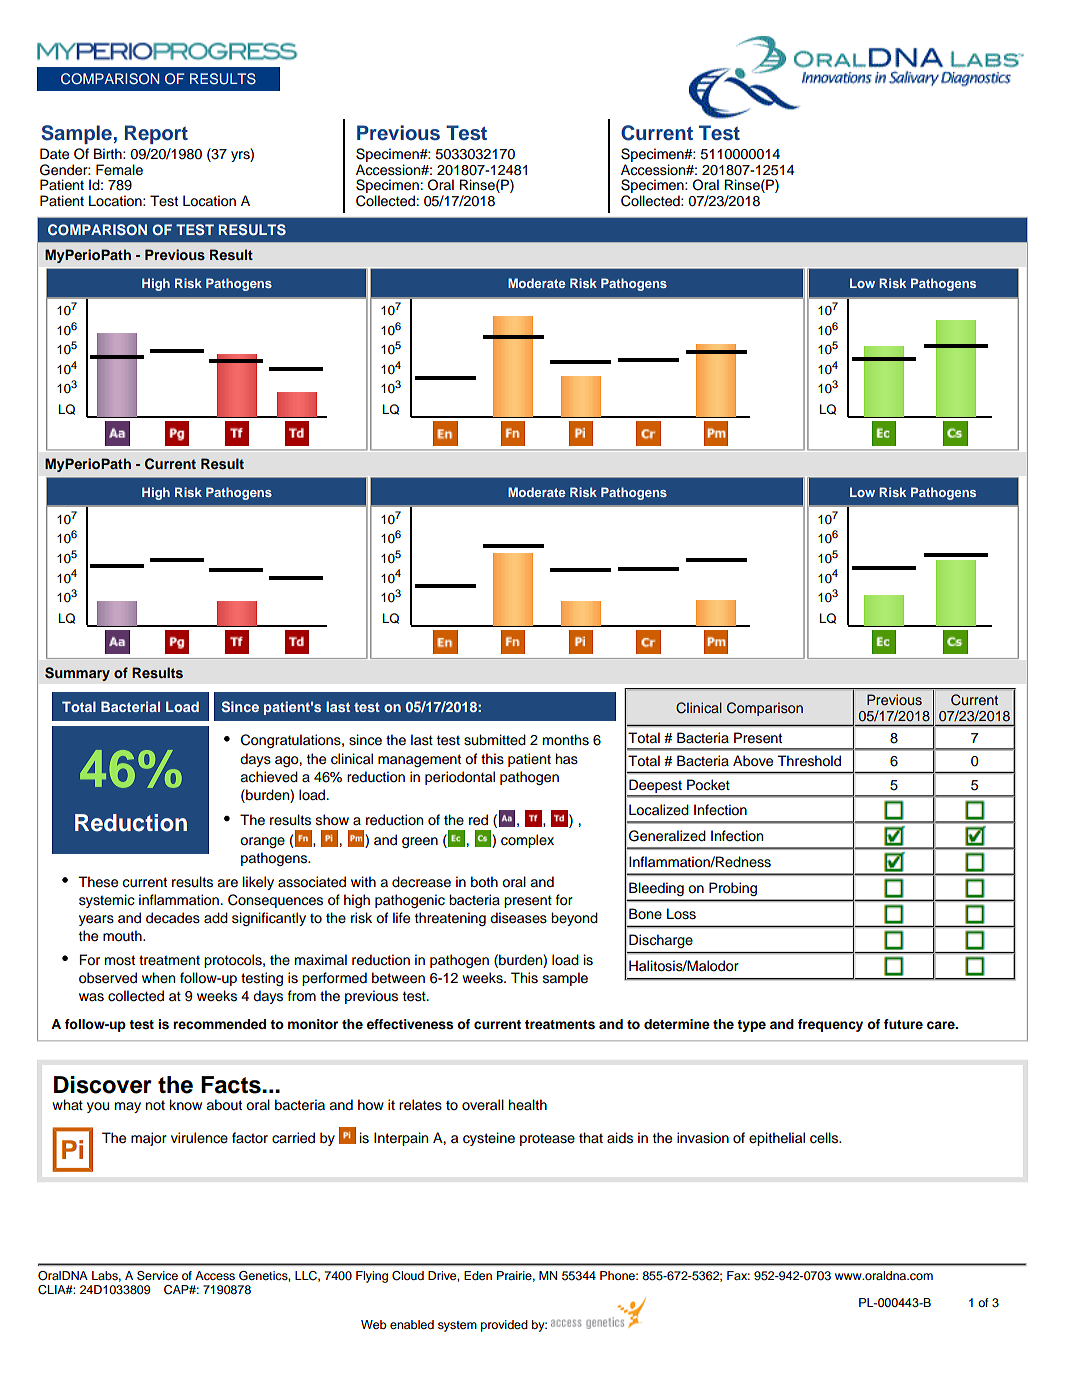  Describe the element at coordinates (77, 674) in the image. I see `Summary` at that location.
